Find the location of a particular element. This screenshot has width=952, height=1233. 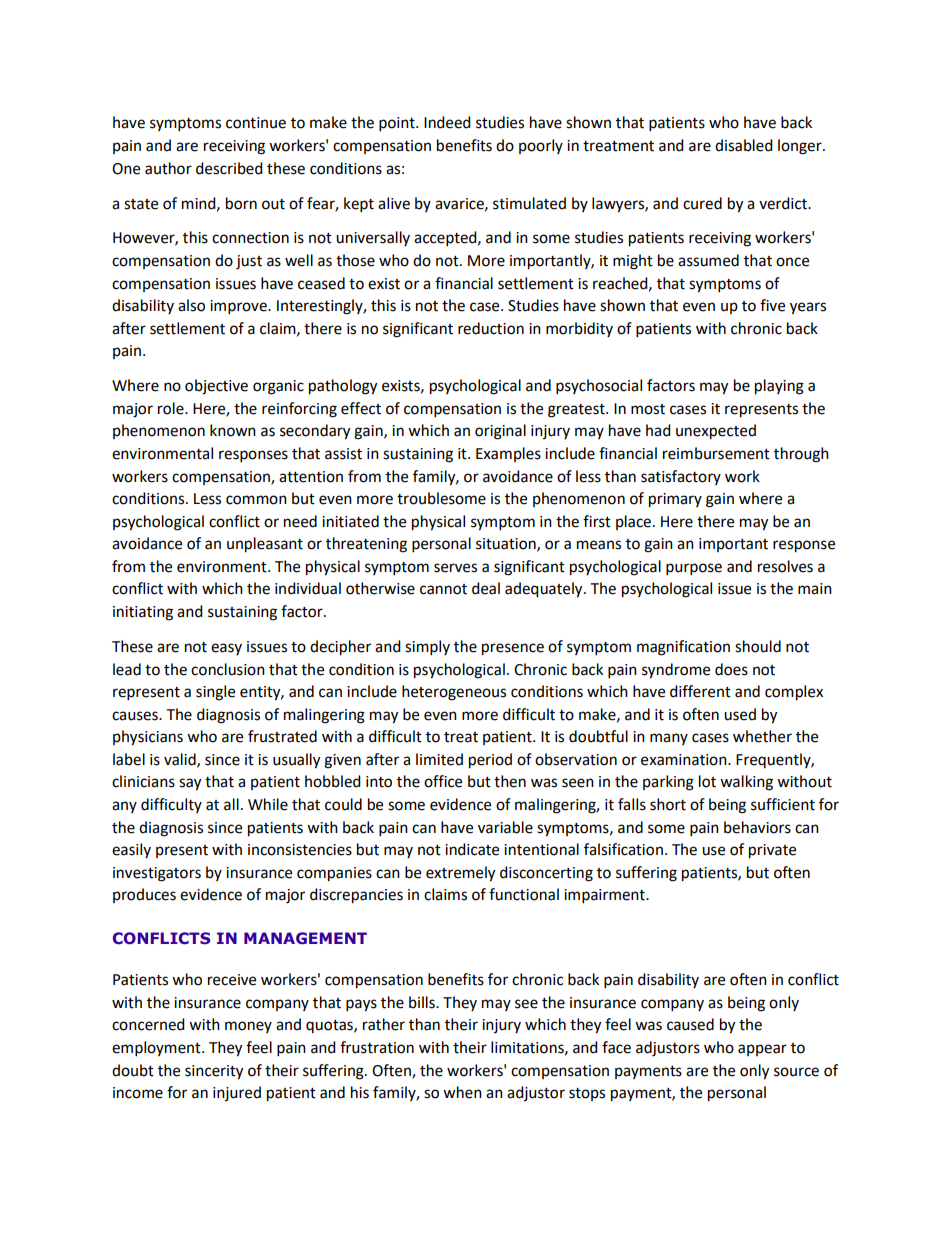

deal is located at coordinates (486, 588).
